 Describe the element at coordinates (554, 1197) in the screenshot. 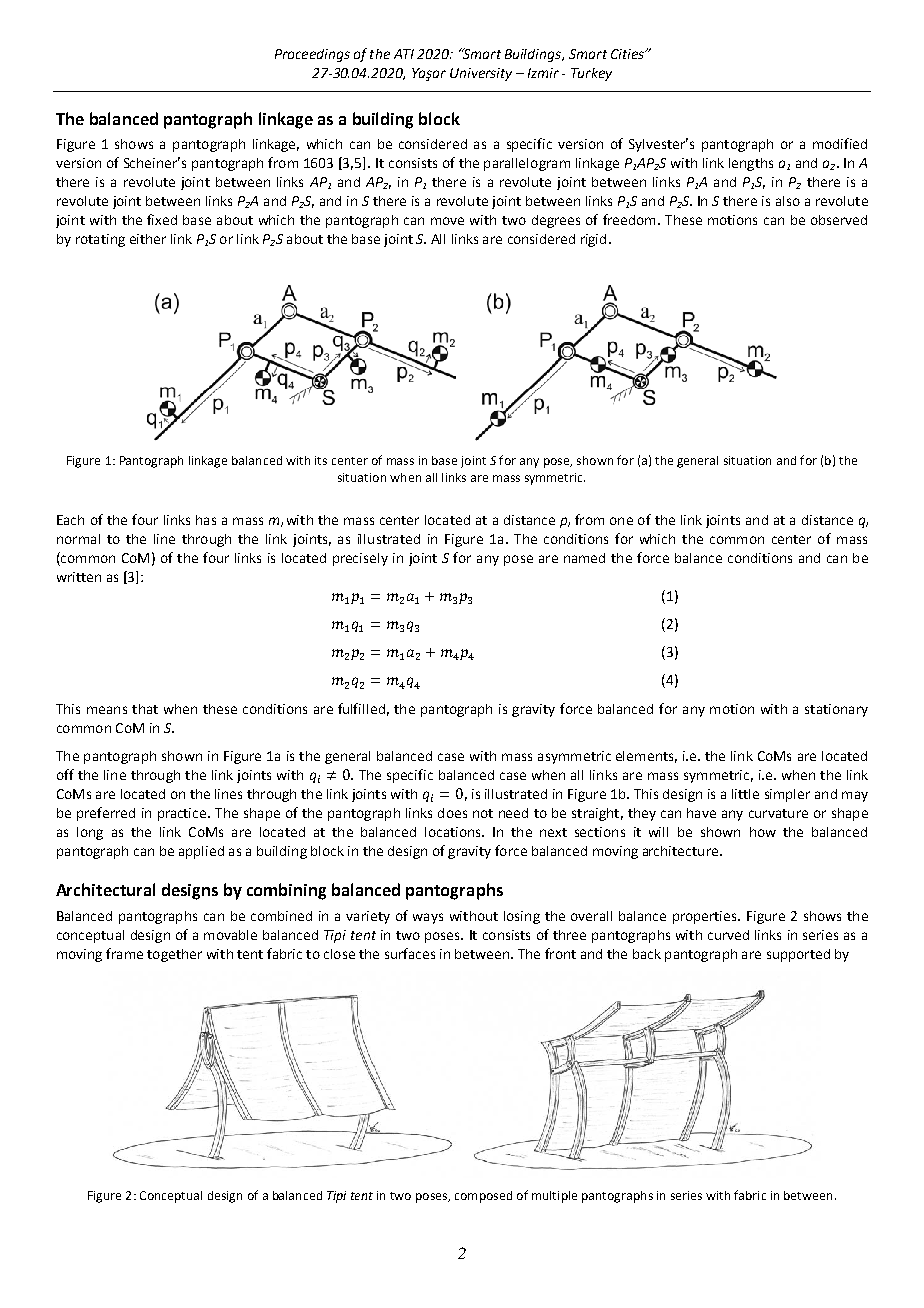

I see `multiple` at that location.
